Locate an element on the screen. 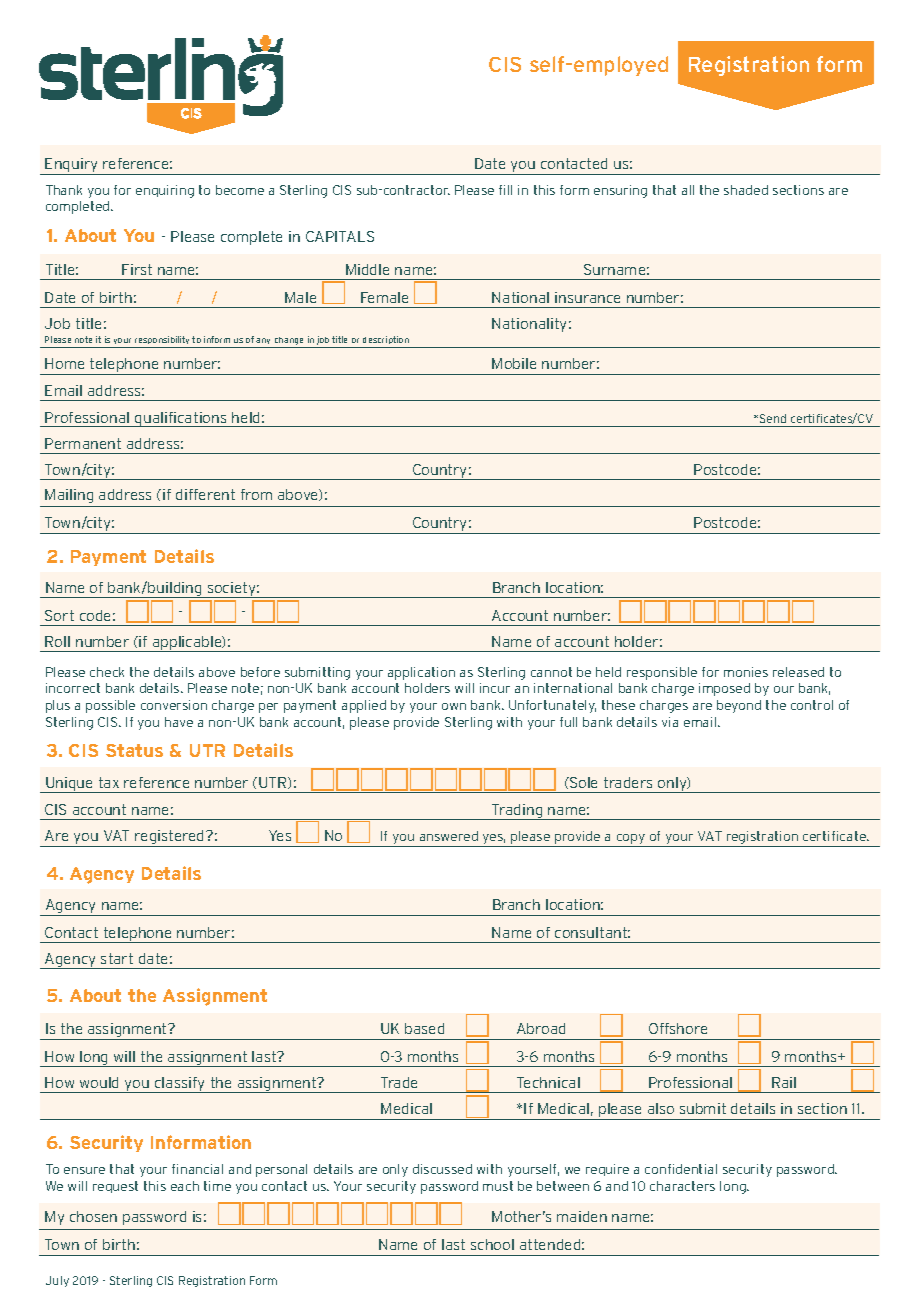 The height and width of the screenshot is (1308, 924). enquiring is located at coordinates (165, 191).
